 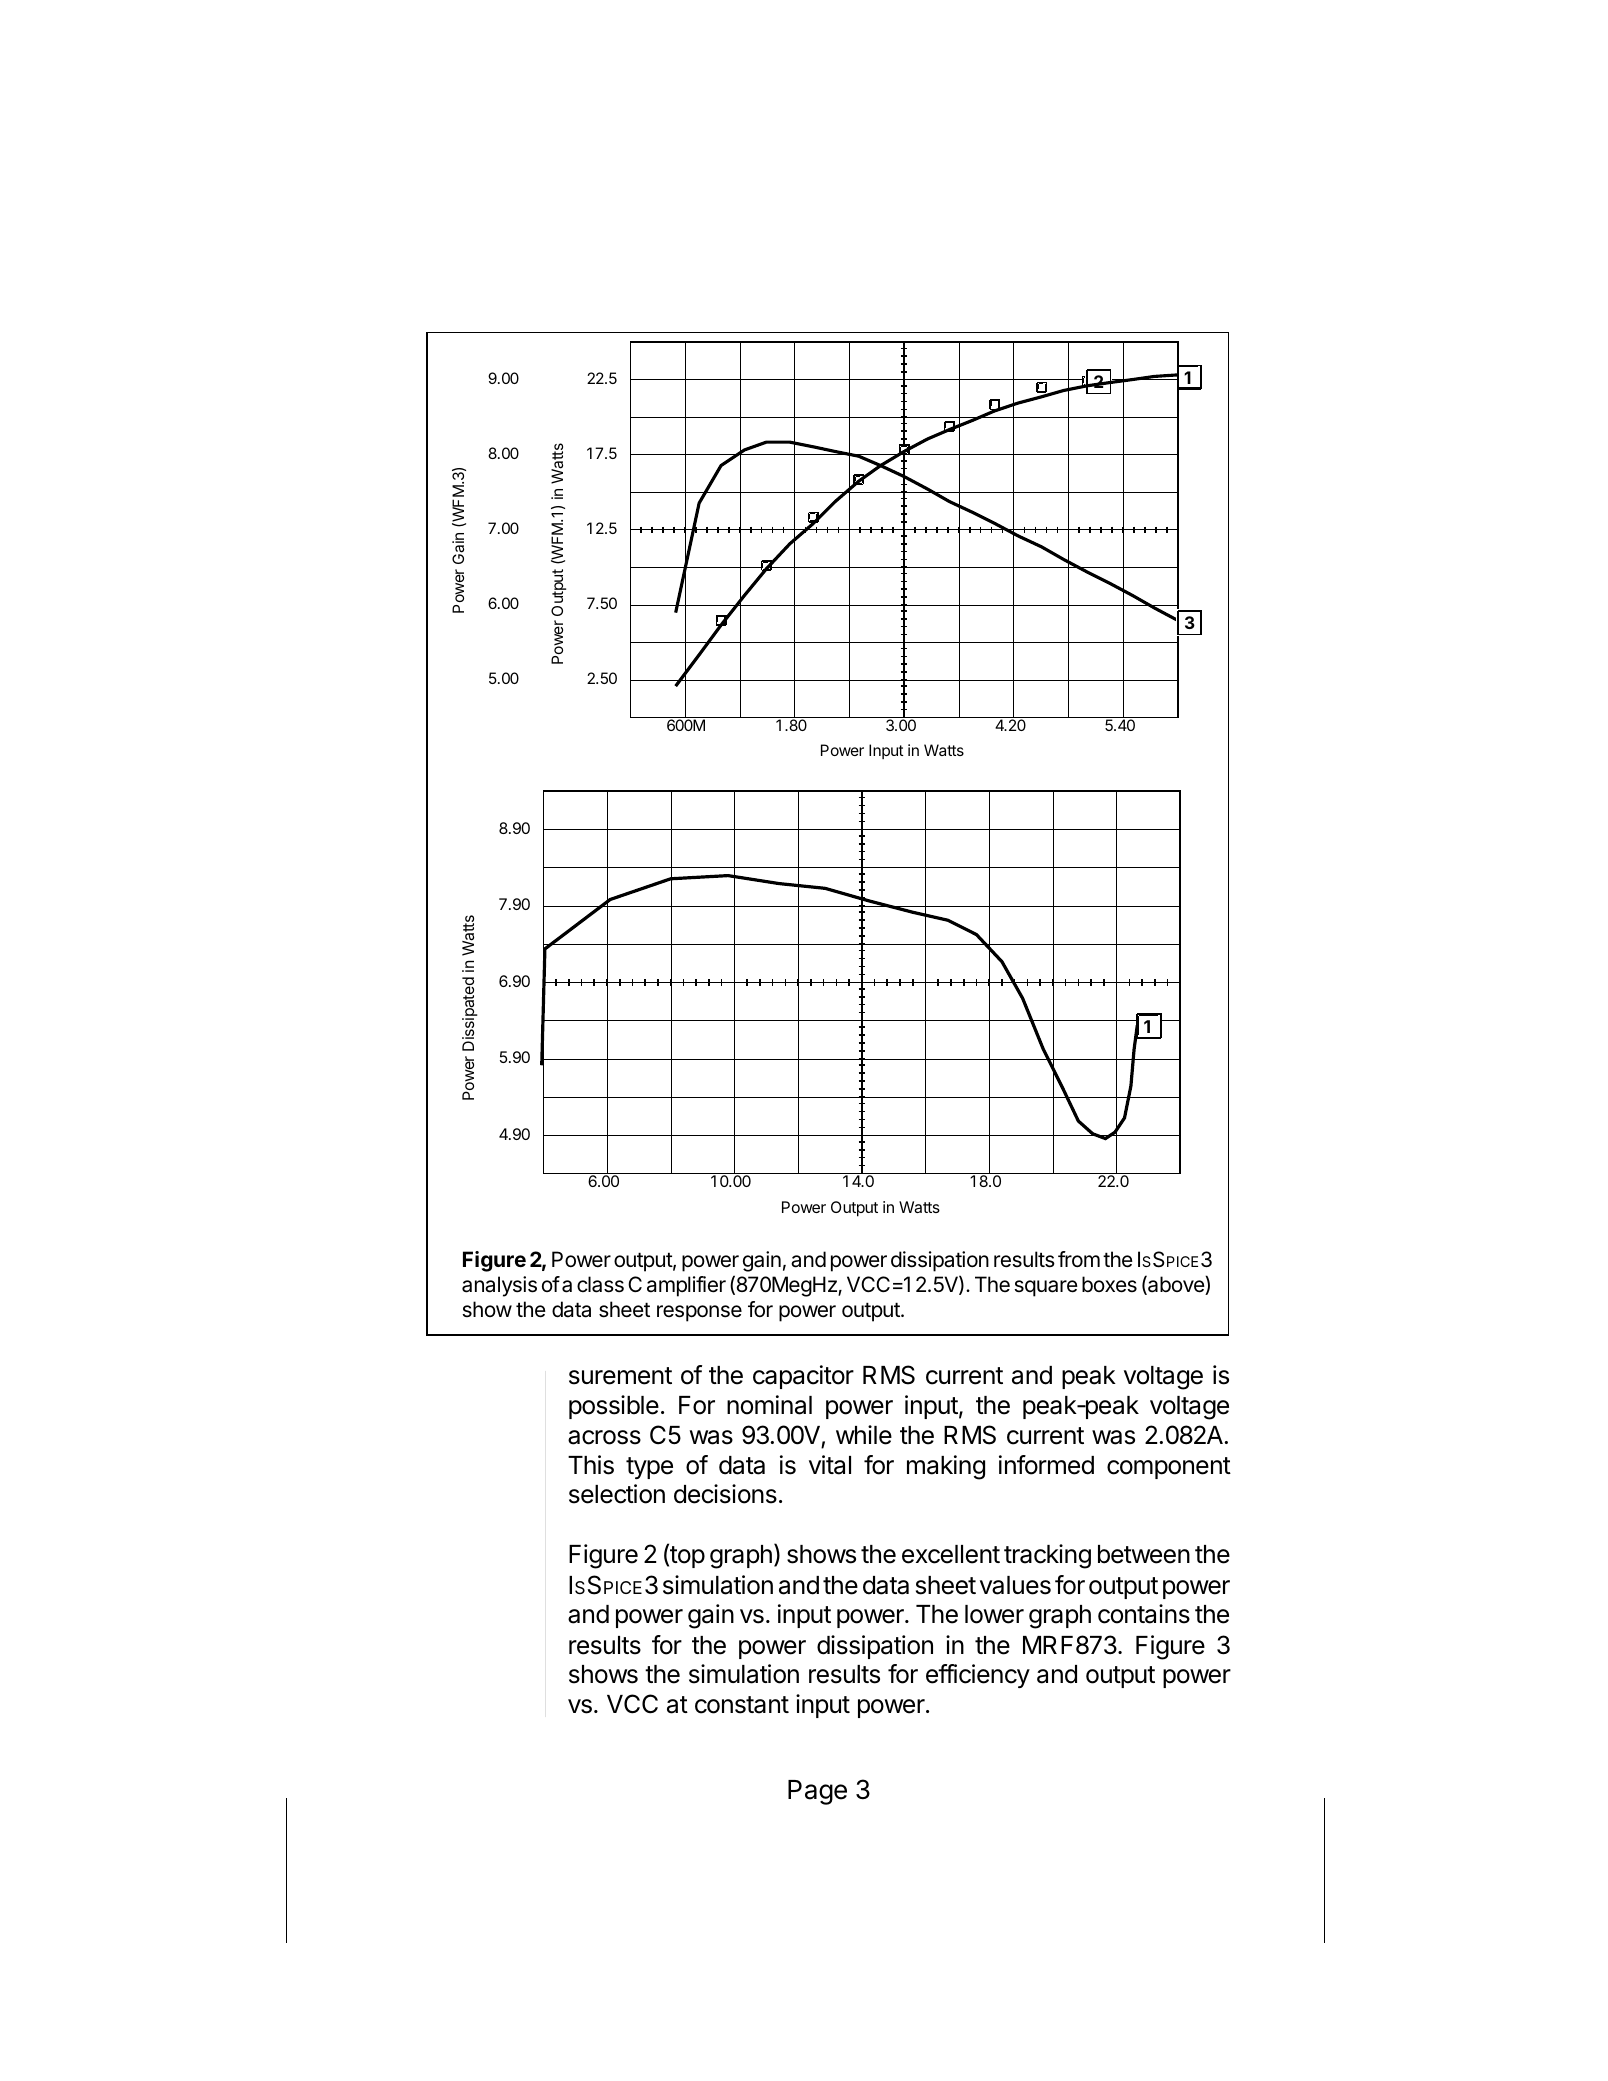 What do you see at coordinates (686, 1286) in the page?
I see `amplifier` at bounding box center [686, 1286].
